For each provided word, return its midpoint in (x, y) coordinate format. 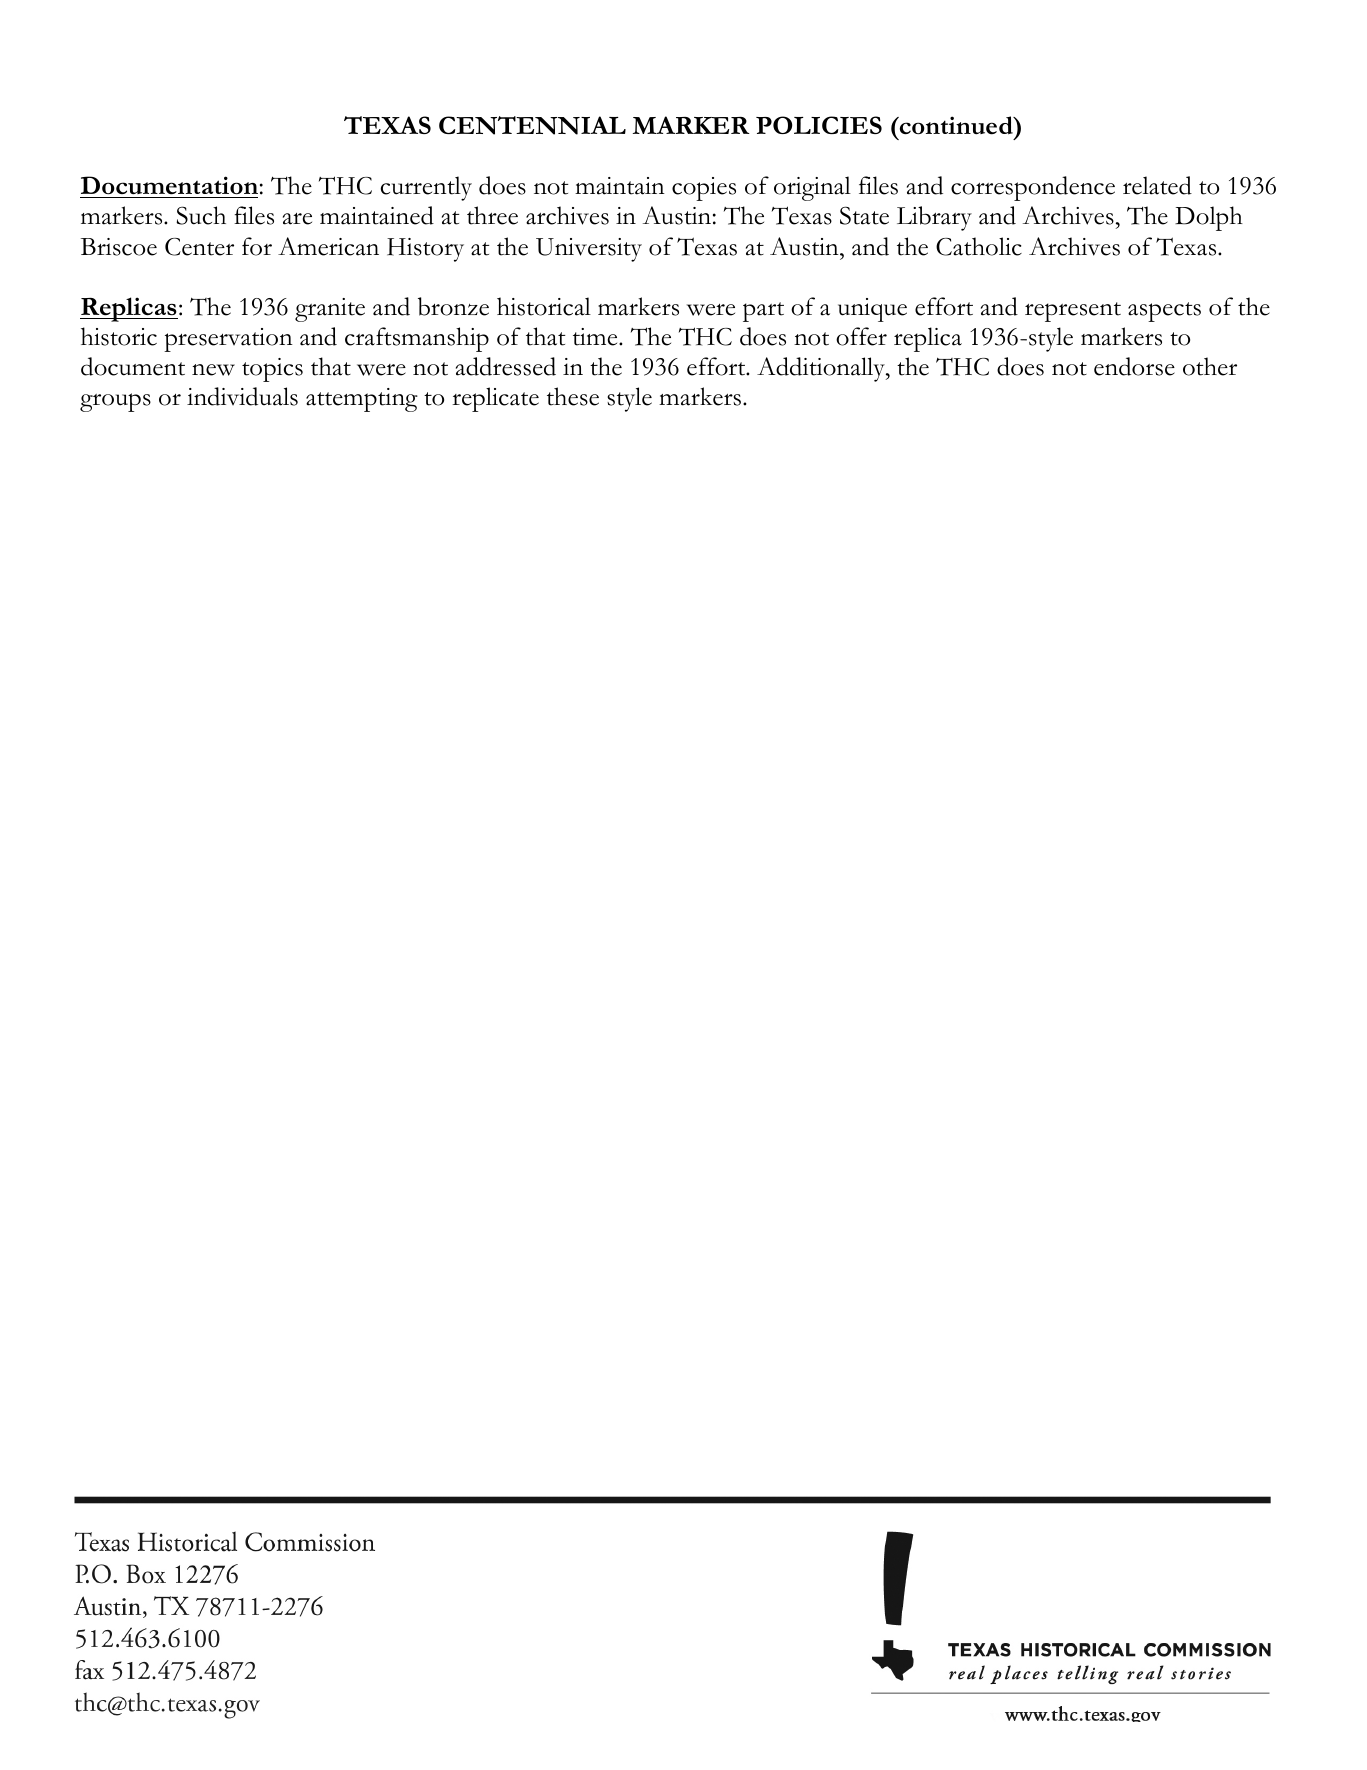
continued (956, 125)
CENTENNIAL (532, 125)
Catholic (979, 246)
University (589, 250)
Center (199, 247)
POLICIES (819, 125)
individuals (242, 396)
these (573, 396)
